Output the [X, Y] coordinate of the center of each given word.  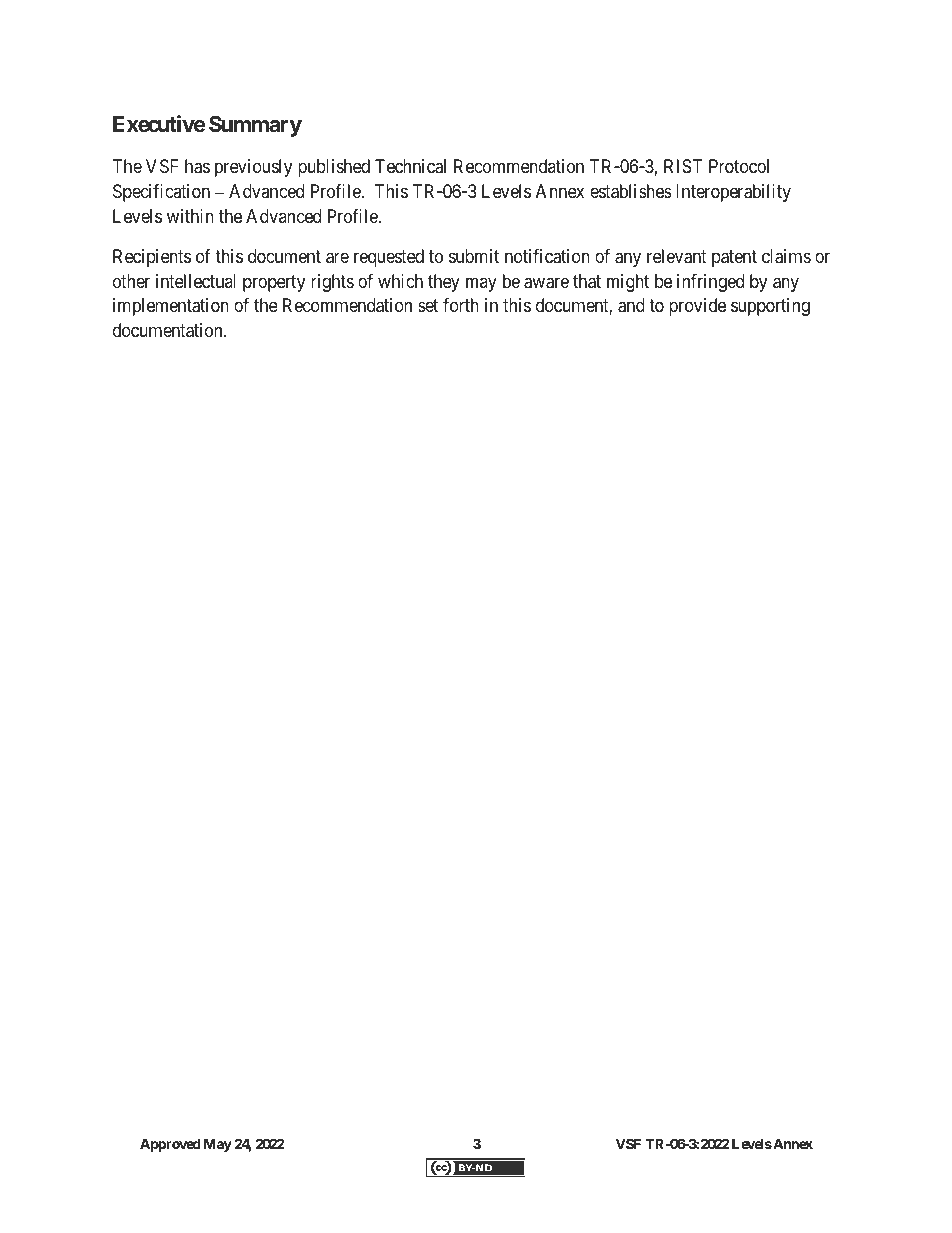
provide [697, 307]
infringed [710, 283]
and [631, 305]
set [428, 306]
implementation [171, 307]
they [444, 283]
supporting [770, 307]
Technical [410, 166]
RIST [683, 166]
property [274, 283]
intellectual [196, 281]
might [628, 283]
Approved [170, 1145]
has [197, 166]
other [131, 281]
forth [461, 305]
